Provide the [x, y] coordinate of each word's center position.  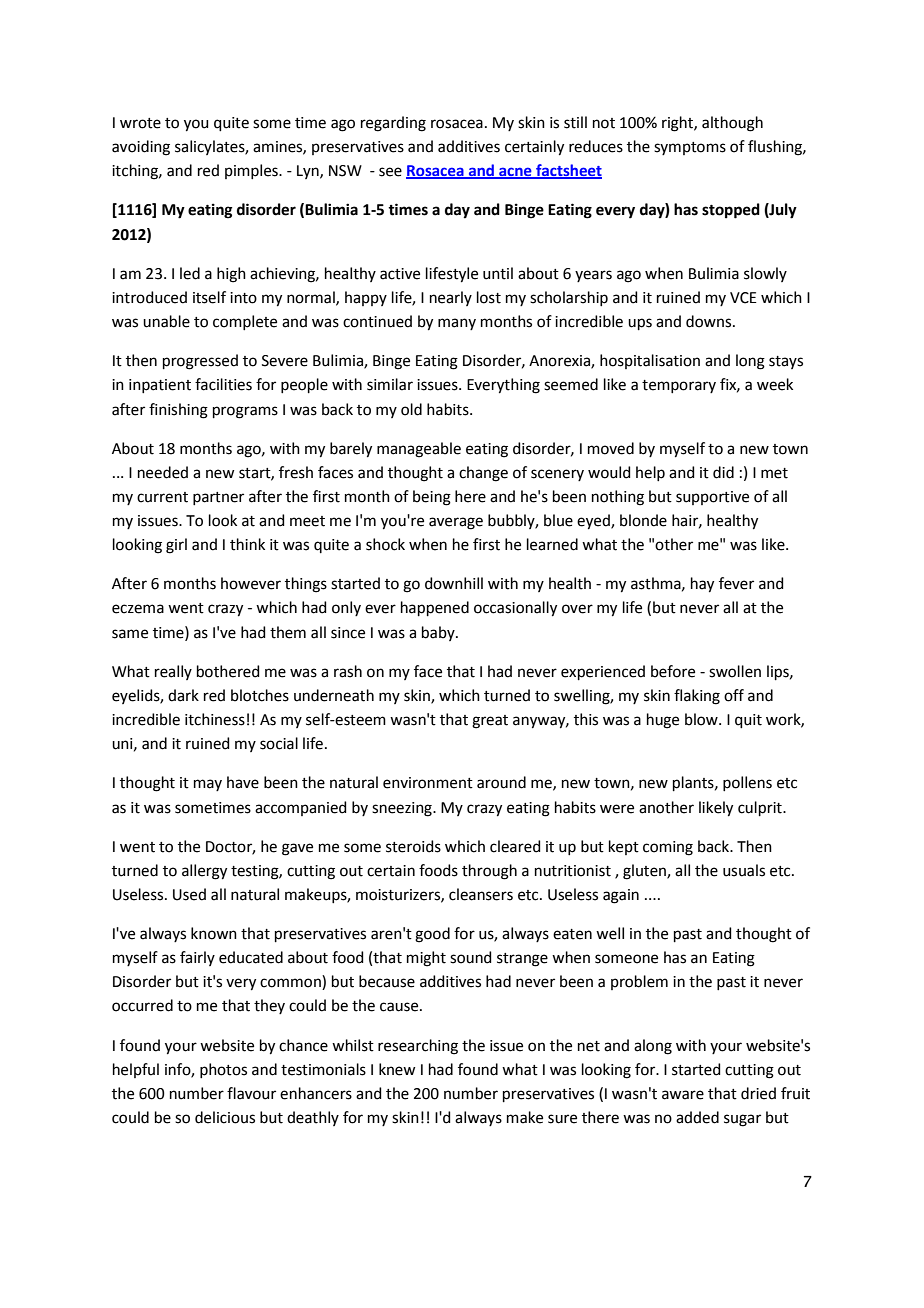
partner [218, 498]
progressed [200, 362]
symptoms [690, 148]
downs [710, 321]
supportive [712, 498]
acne [515, 173]
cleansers [481, 894]
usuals [744, 870]
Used [189, 894]
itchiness [215, 719]
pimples [252, 171]
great [490, 722]
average [456, 523]
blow [702, 719]
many [457, 324]
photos [223, 1070]
